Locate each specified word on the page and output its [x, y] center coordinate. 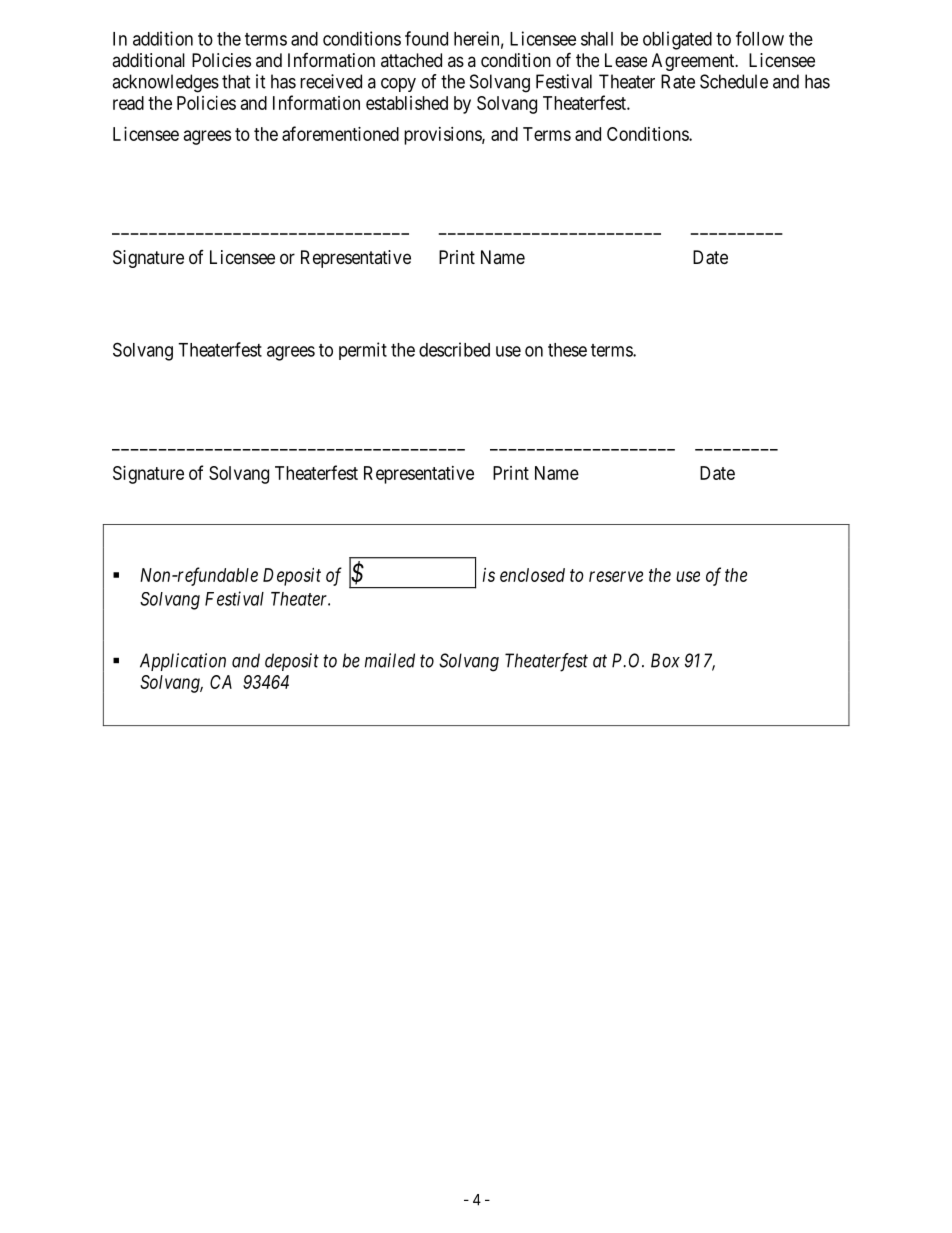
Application [183, 662]
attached [411, 60]
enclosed [532, 575]
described [454, 349]
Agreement [694, 62]
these [567, 350]
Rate [678, 81]
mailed [390, 660]
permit [363, 351]
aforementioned [340, 133]
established [407, 103]
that [236, 81]
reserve [616, 576]
